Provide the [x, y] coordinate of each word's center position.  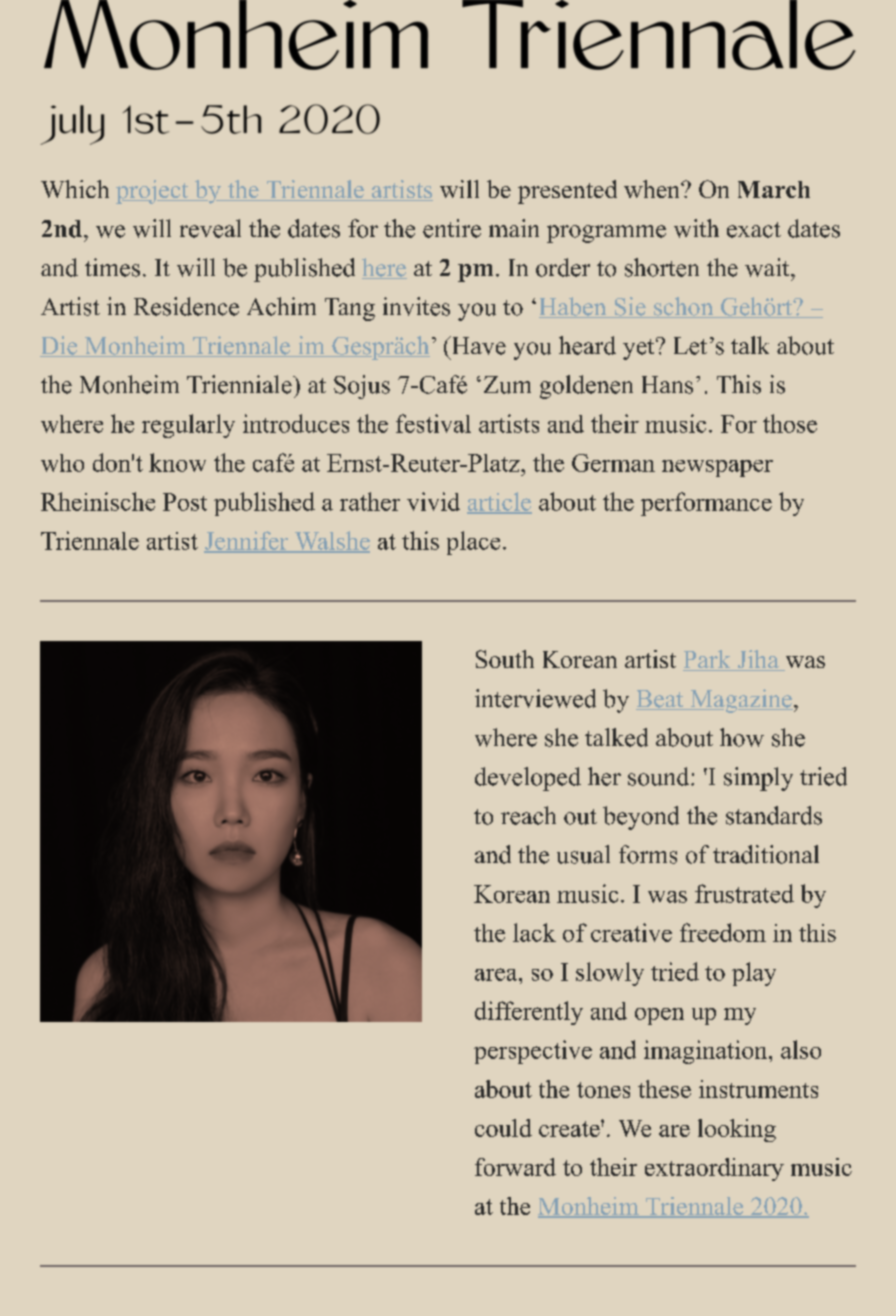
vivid [433, 501]
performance [706, 504]
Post [185, 502]
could [503, 1128]
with [696, 228]
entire [452, 228]
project [153, 192]
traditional [766, 854]
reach [528, 815]
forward [515, 1167]
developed [528, 779]
